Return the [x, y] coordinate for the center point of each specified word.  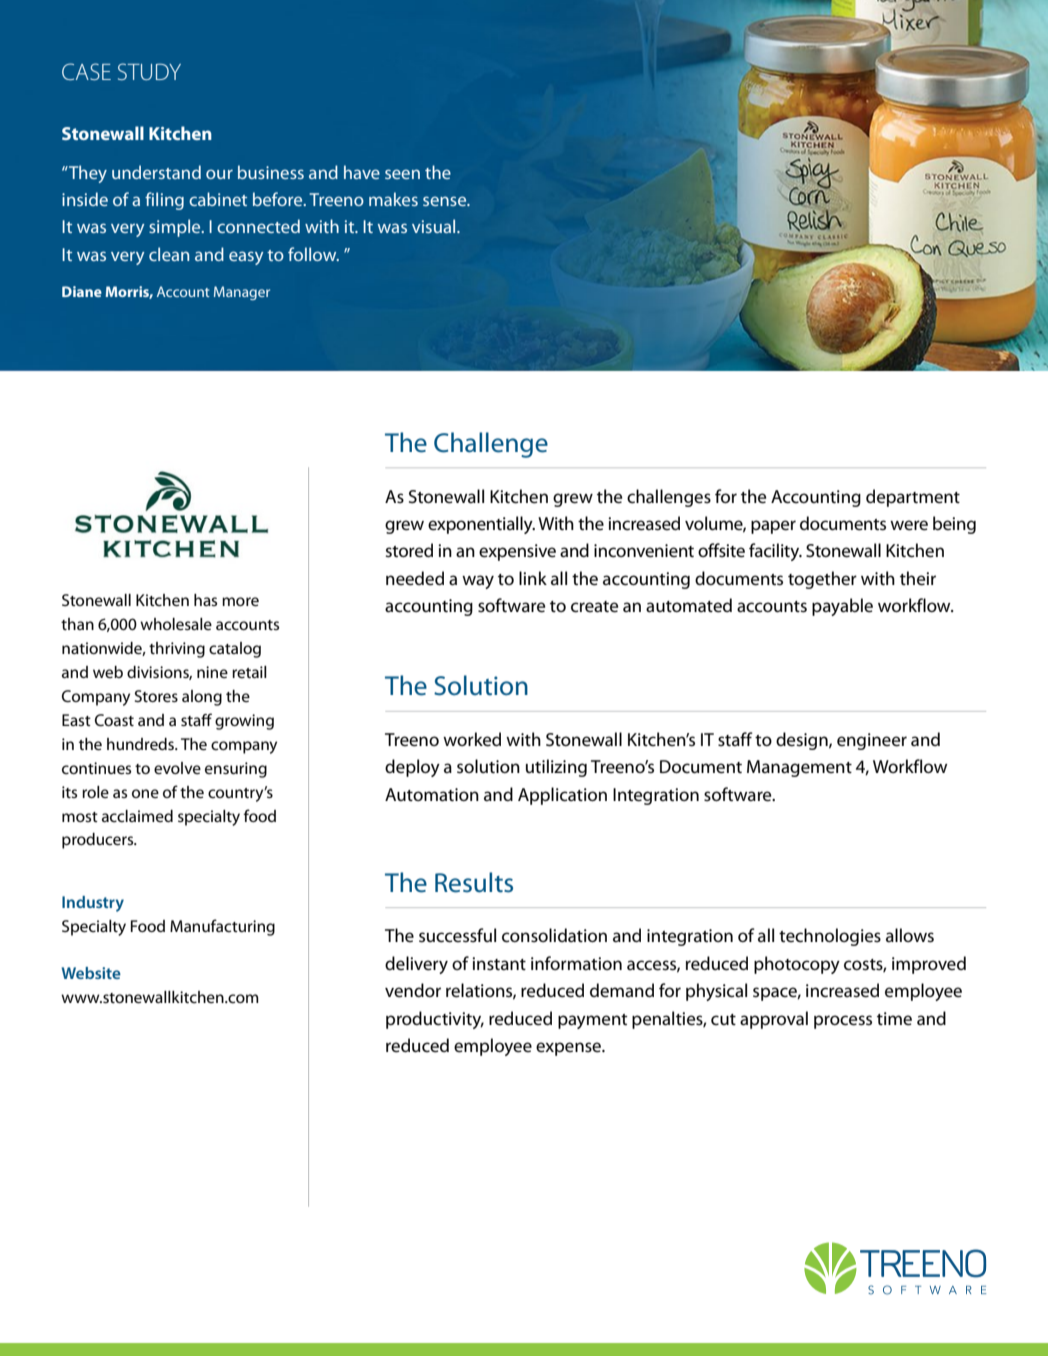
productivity [435, 1020]
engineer [872, 741]
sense [446, 201]
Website [91, 973]
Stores [156, 696]
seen [402, 174]
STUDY [149, 71]
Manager [242, 293]
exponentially [481, 525]
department [913, 498]
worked [472, 739]
